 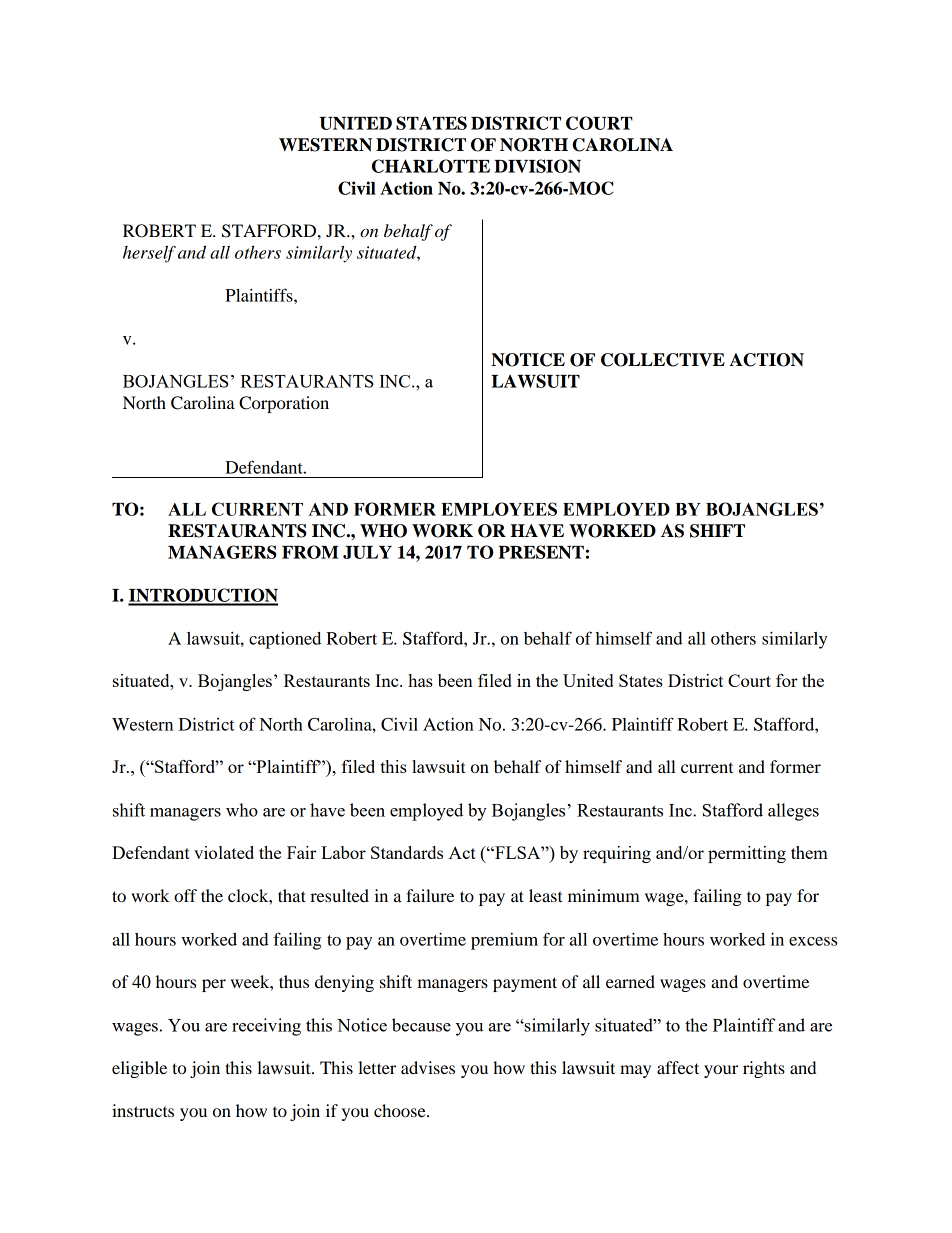 I want to click on alleges, so click(x=793, y=812).
